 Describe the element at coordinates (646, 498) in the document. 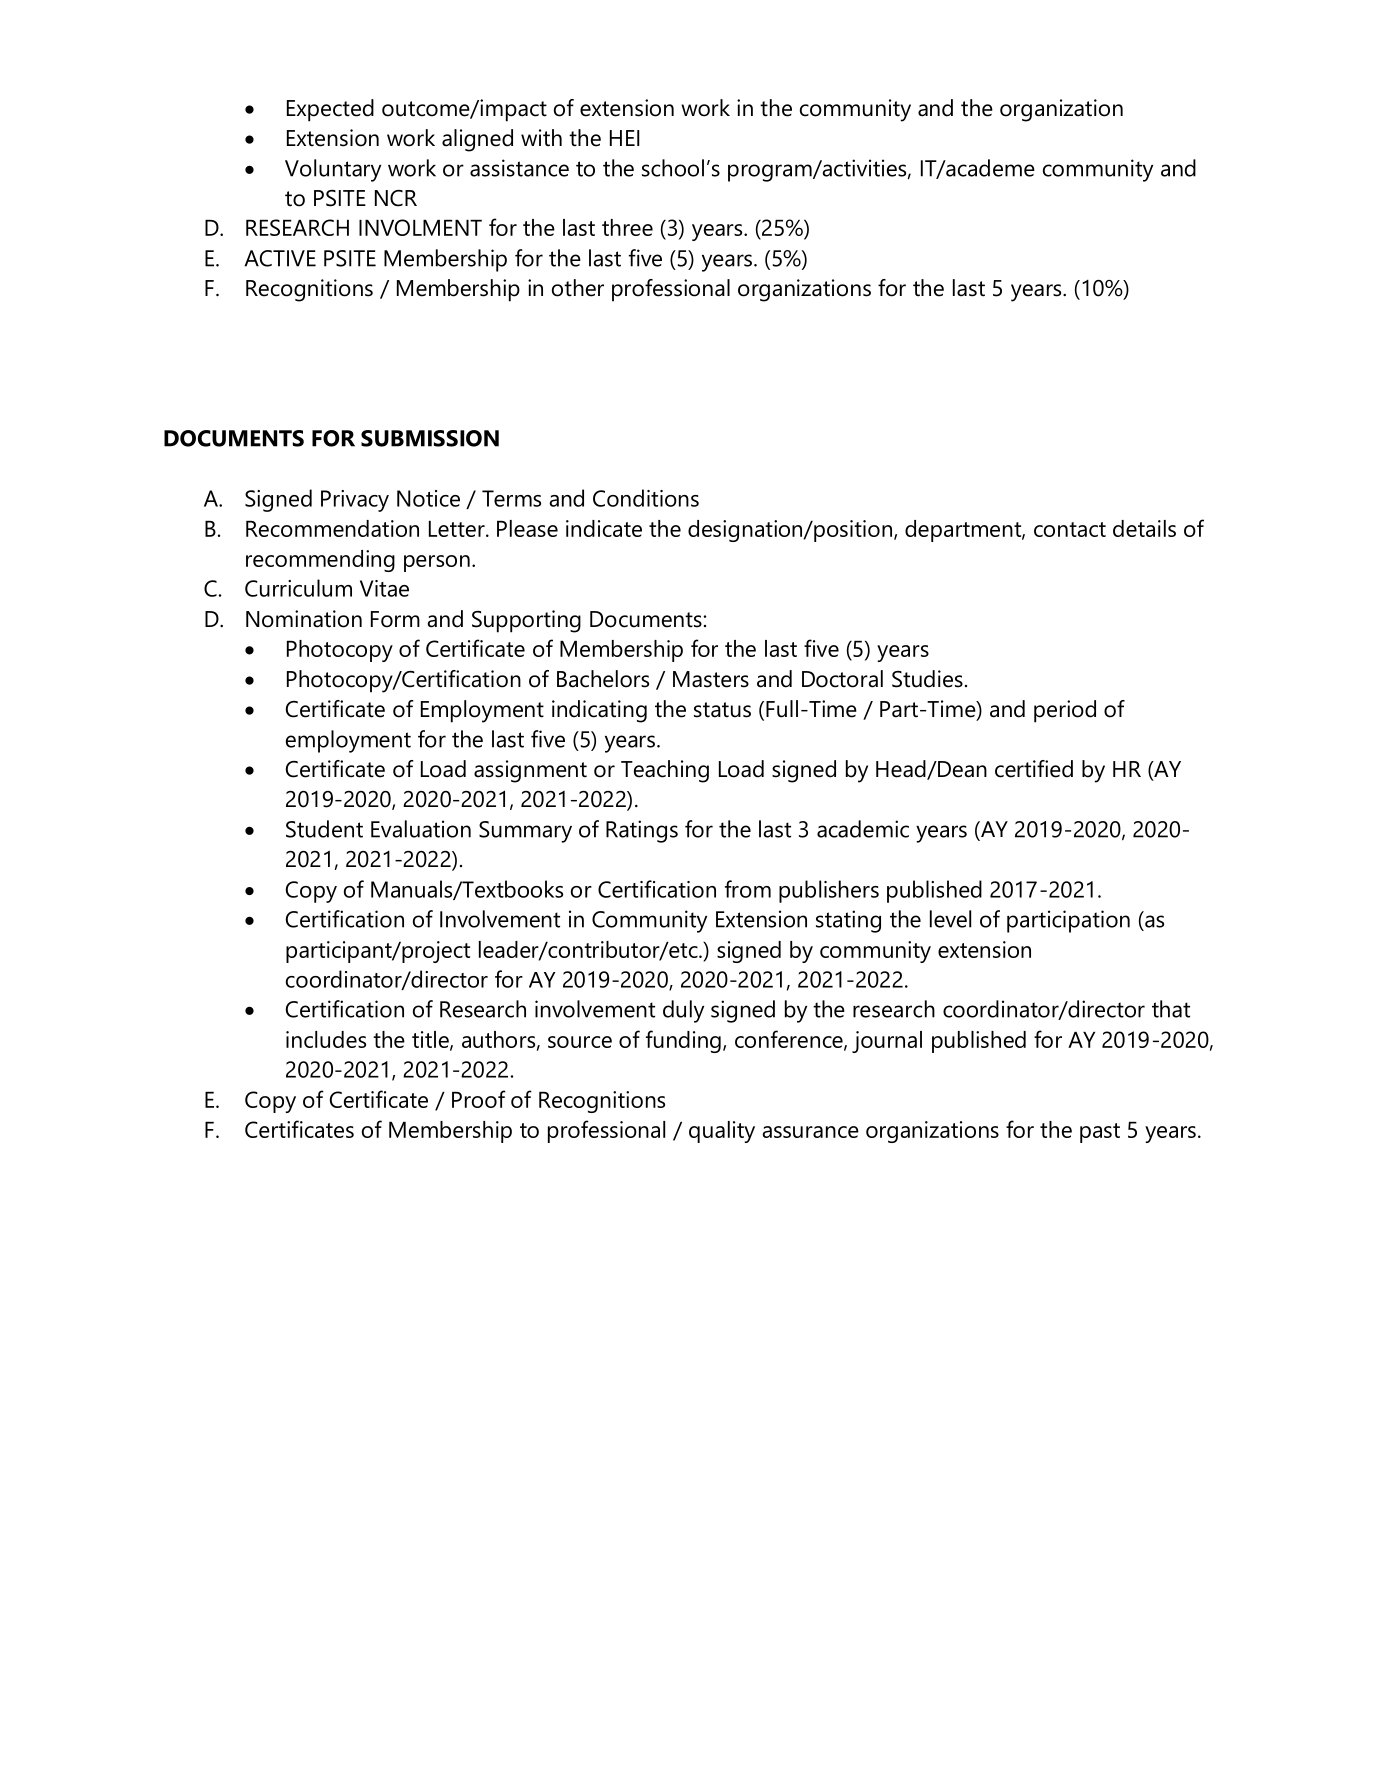

I see `Conditions` at that location.
